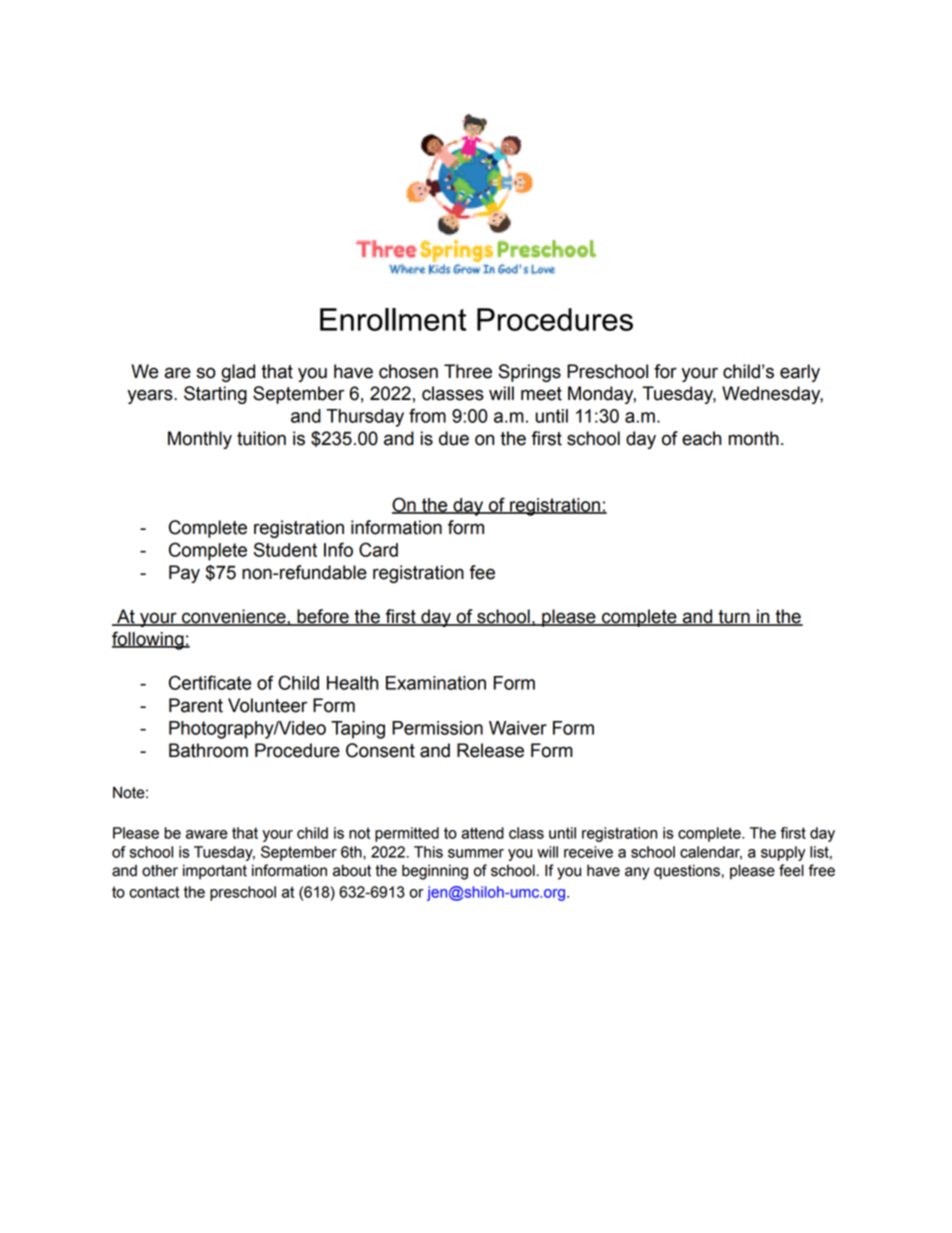 The image size is (952, 1233). Describe the element at coordinates (436, 683) in the screenshot. I see `Examination` at that location.
